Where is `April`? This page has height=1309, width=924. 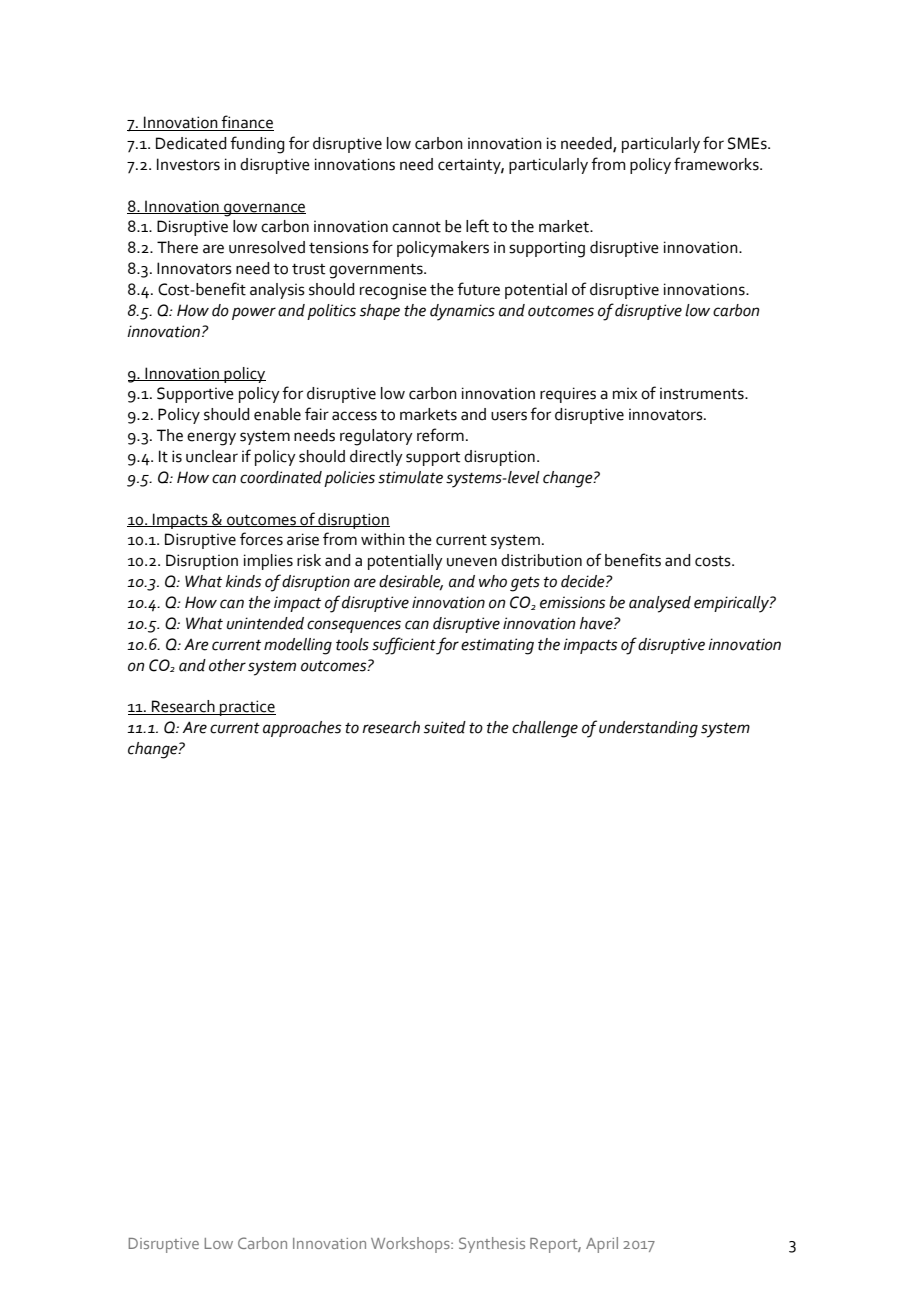 April is located at coordinates (602, 1245).
